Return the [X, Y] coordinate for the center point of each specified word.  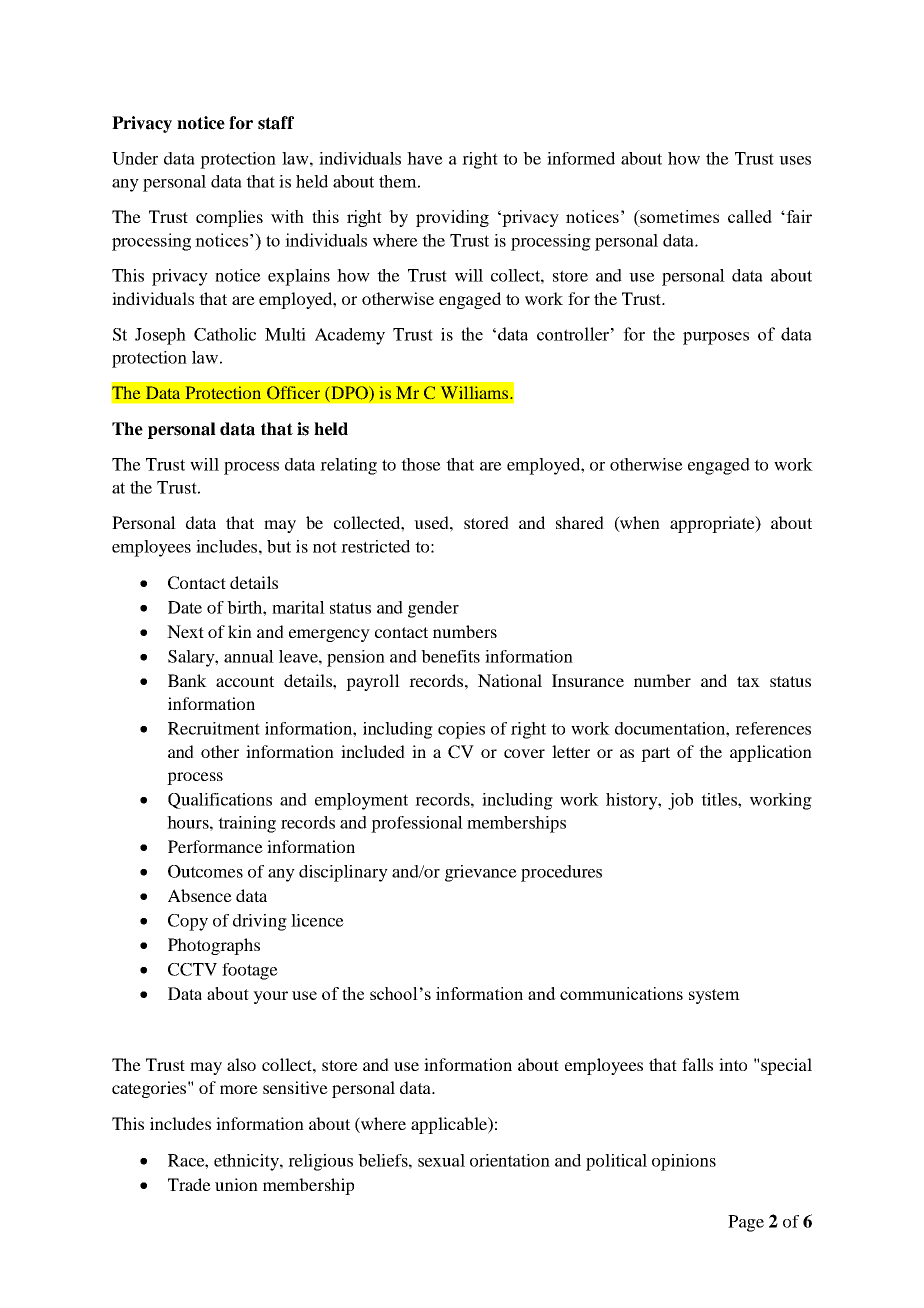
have [425, 158]
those [421, 464]
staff [276, 123]
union [236, 1184]
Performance [215, 846]
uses [795, 160]
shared [580, 522]
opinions [684, 1162]
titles [720, 799]
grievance [481, 873]
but [279, 546]
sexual [441, 1160]
